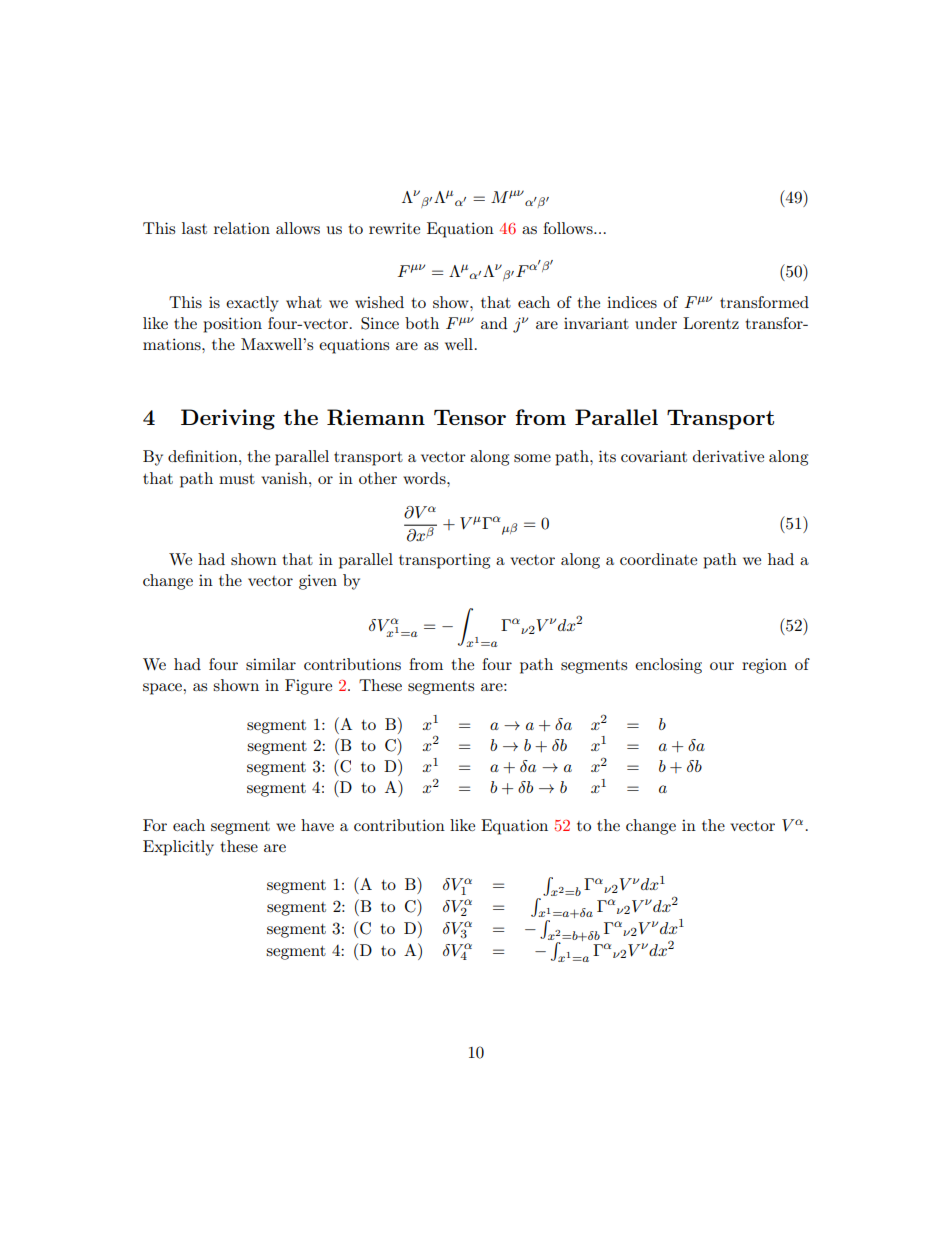  Describe the element at coordinates (394, 228) in the document. I see `rewrite` at that location.
